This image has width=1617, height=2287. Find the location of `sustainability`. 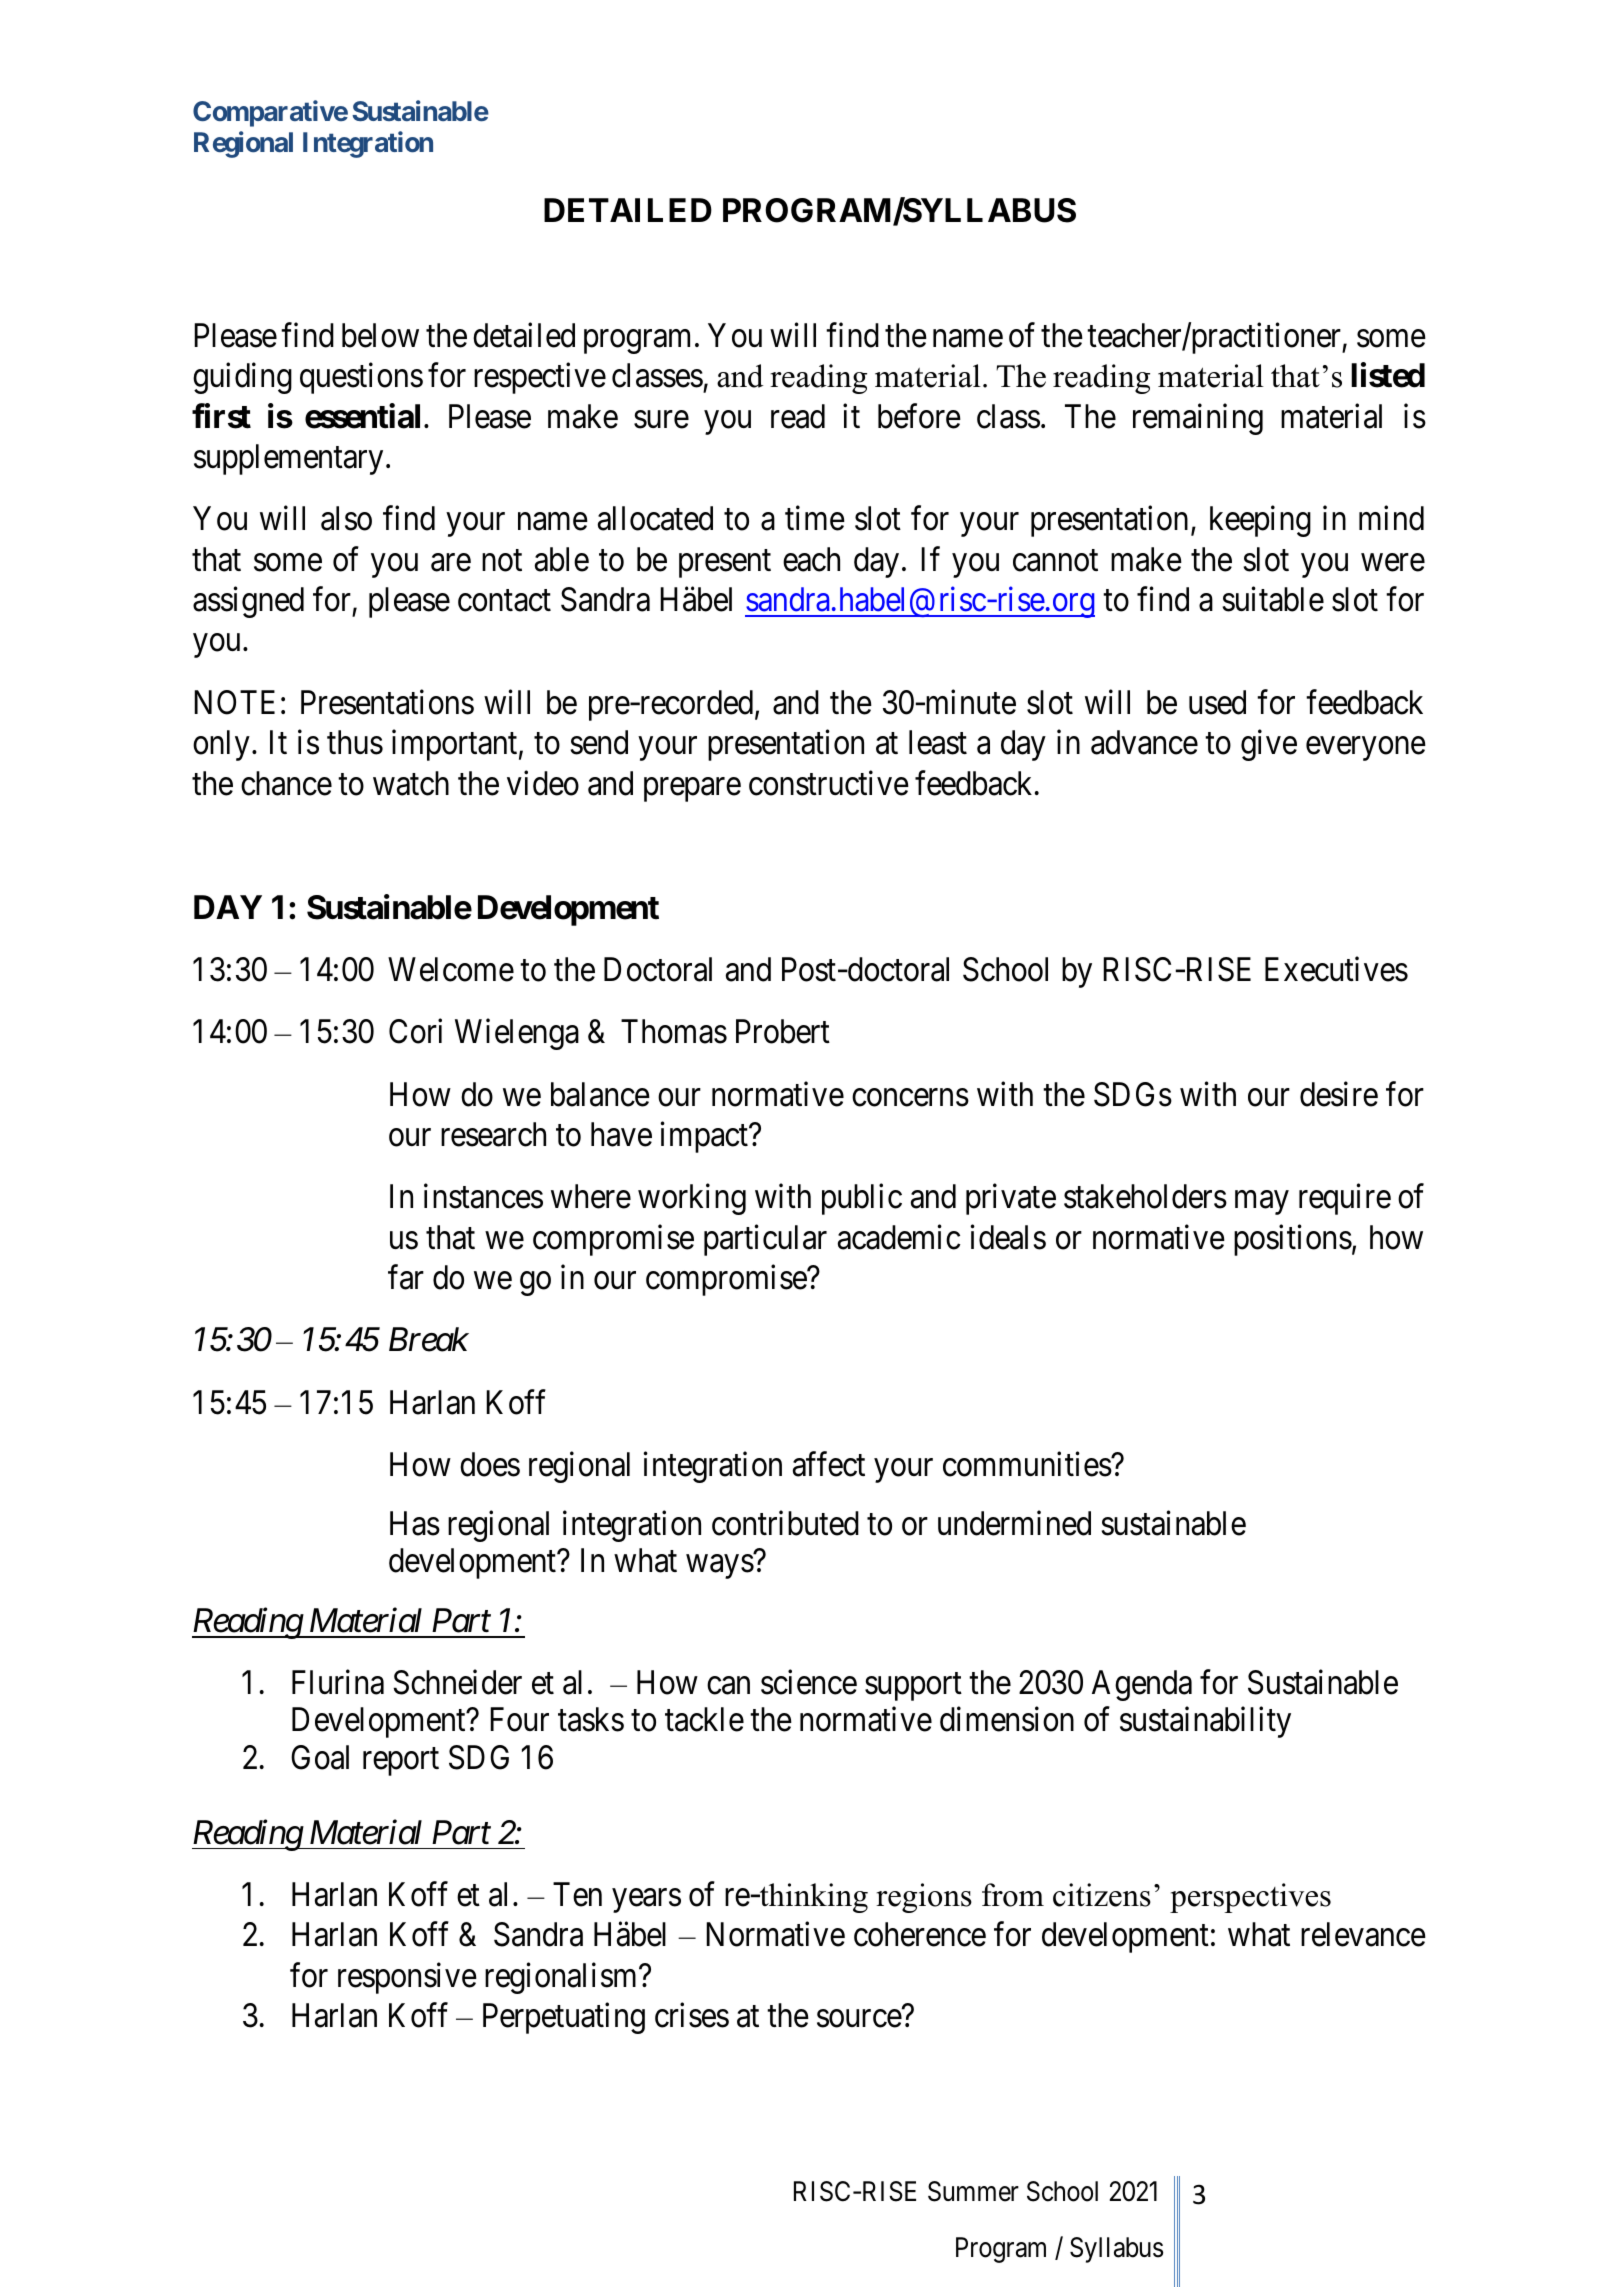

sustainability is located at coordinates (1205, 1722).
